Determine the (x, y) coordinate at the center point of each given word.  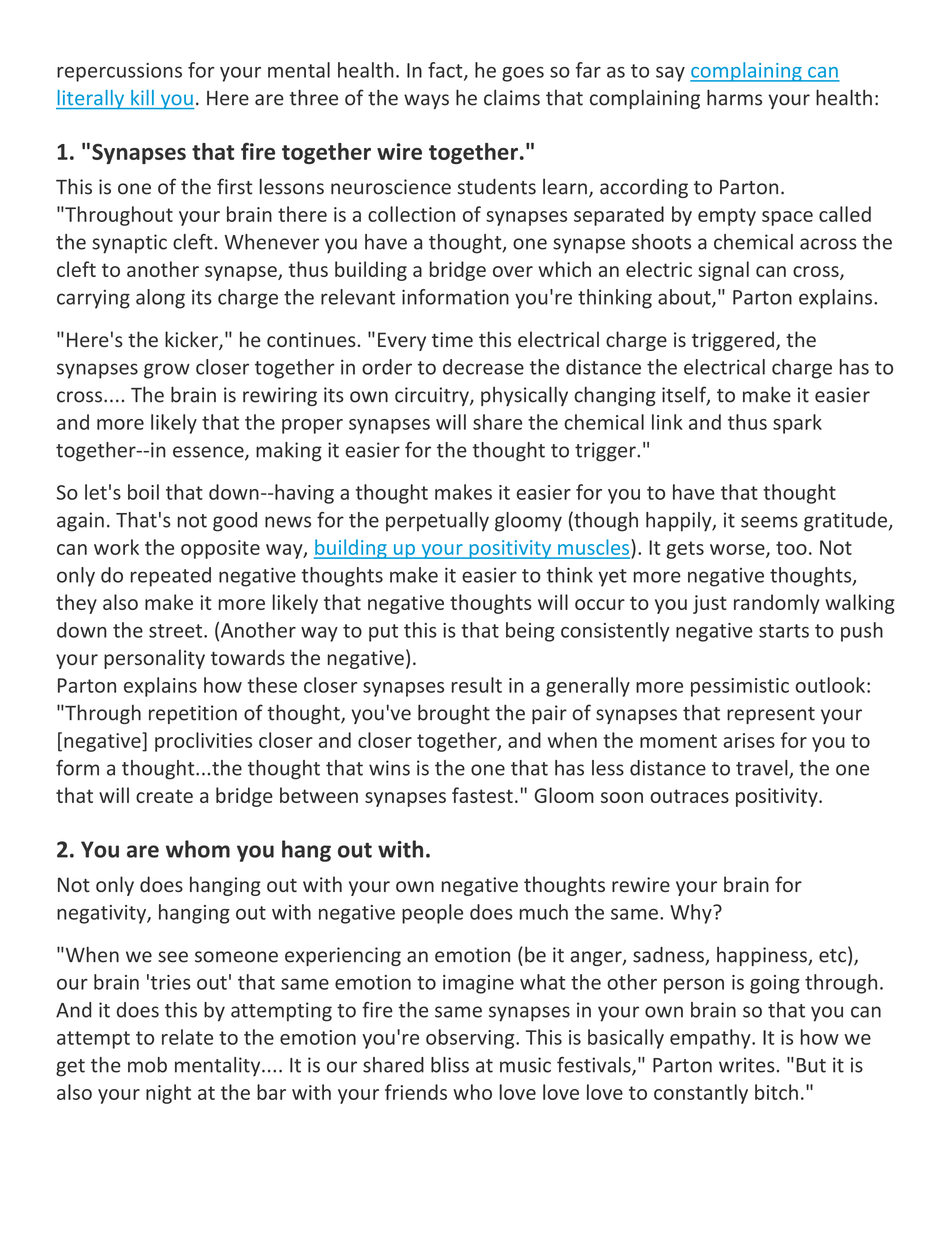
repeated (171, 577)
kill (142, 97)
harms (734, 97)
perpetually (437, 522)
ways (426, 101)
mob (147, 1065)
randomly (777, 604)
